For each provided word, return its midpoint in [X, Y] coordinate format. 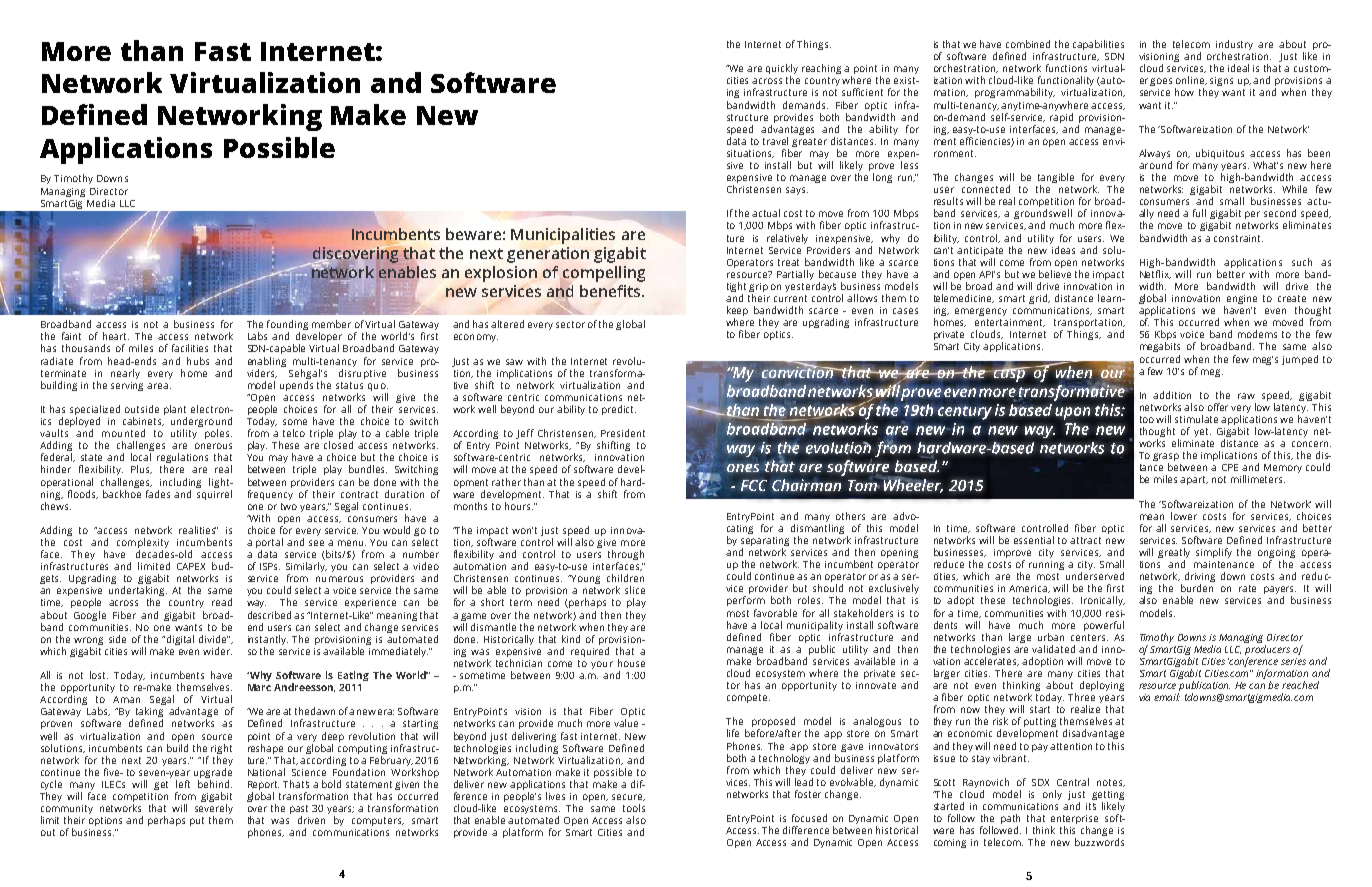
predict [619, 410]
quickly [782, 70]
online [1191, 80]
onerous [213, 446]
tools [634, 808]
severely [214, 810]
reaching [821, 69]
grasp [1166, 458]
